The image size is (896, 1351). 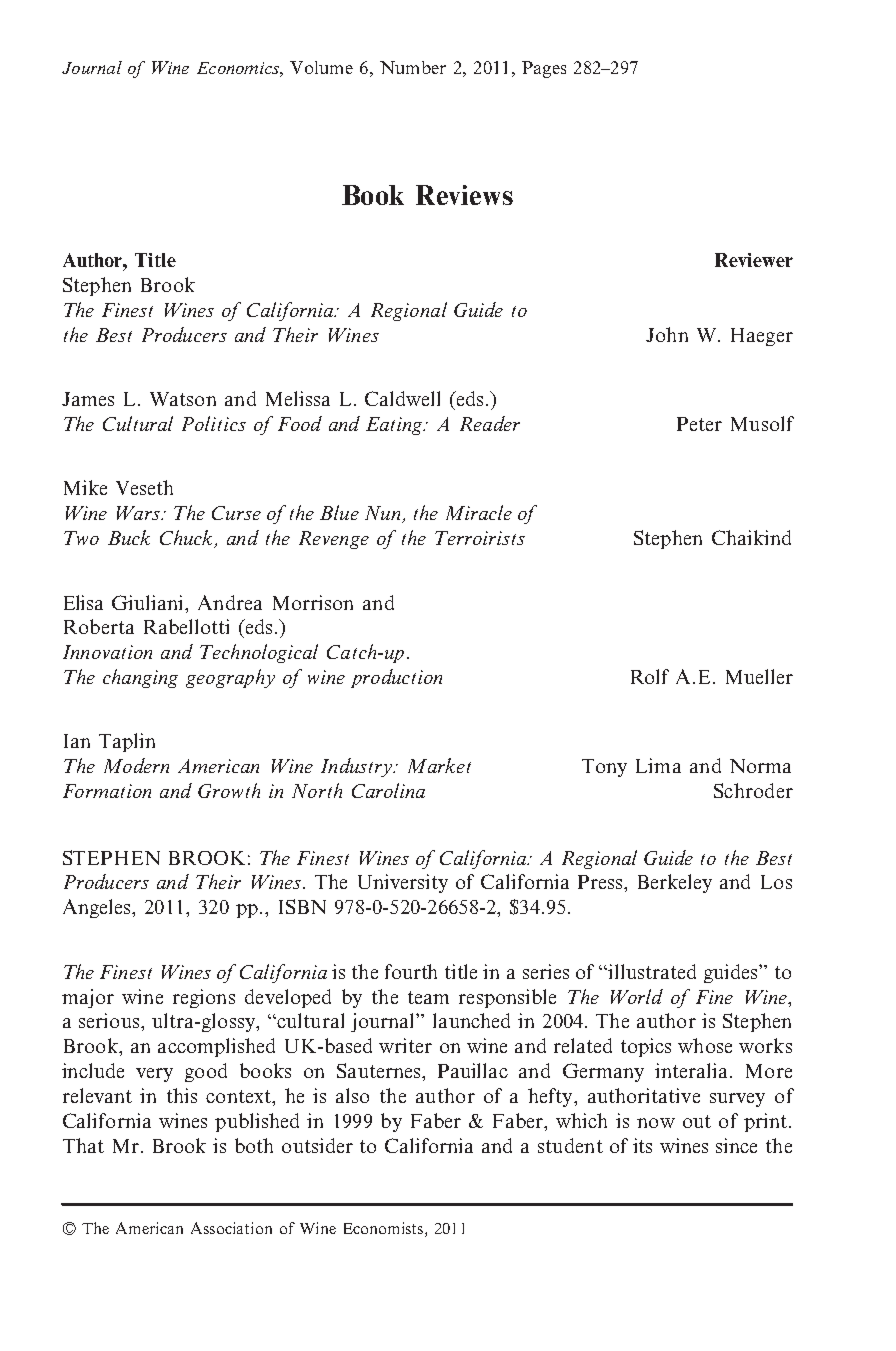 What do you see at coordinates (107, 791) in the page?
I see `Formation` at bounding box center [107, 791].
